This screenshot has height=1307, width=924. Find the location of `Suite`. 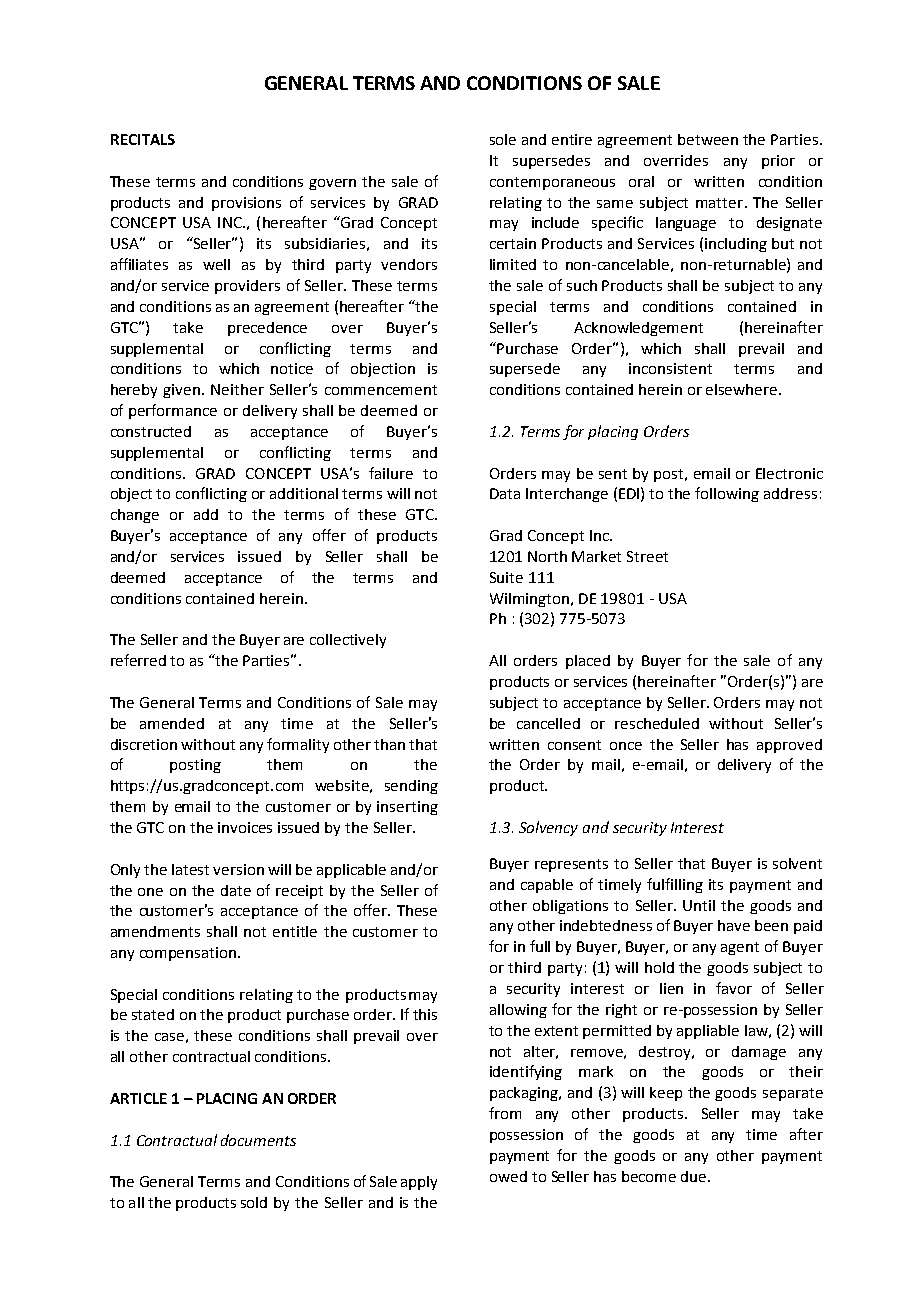

Suite is located at coordinates (506, 577).
